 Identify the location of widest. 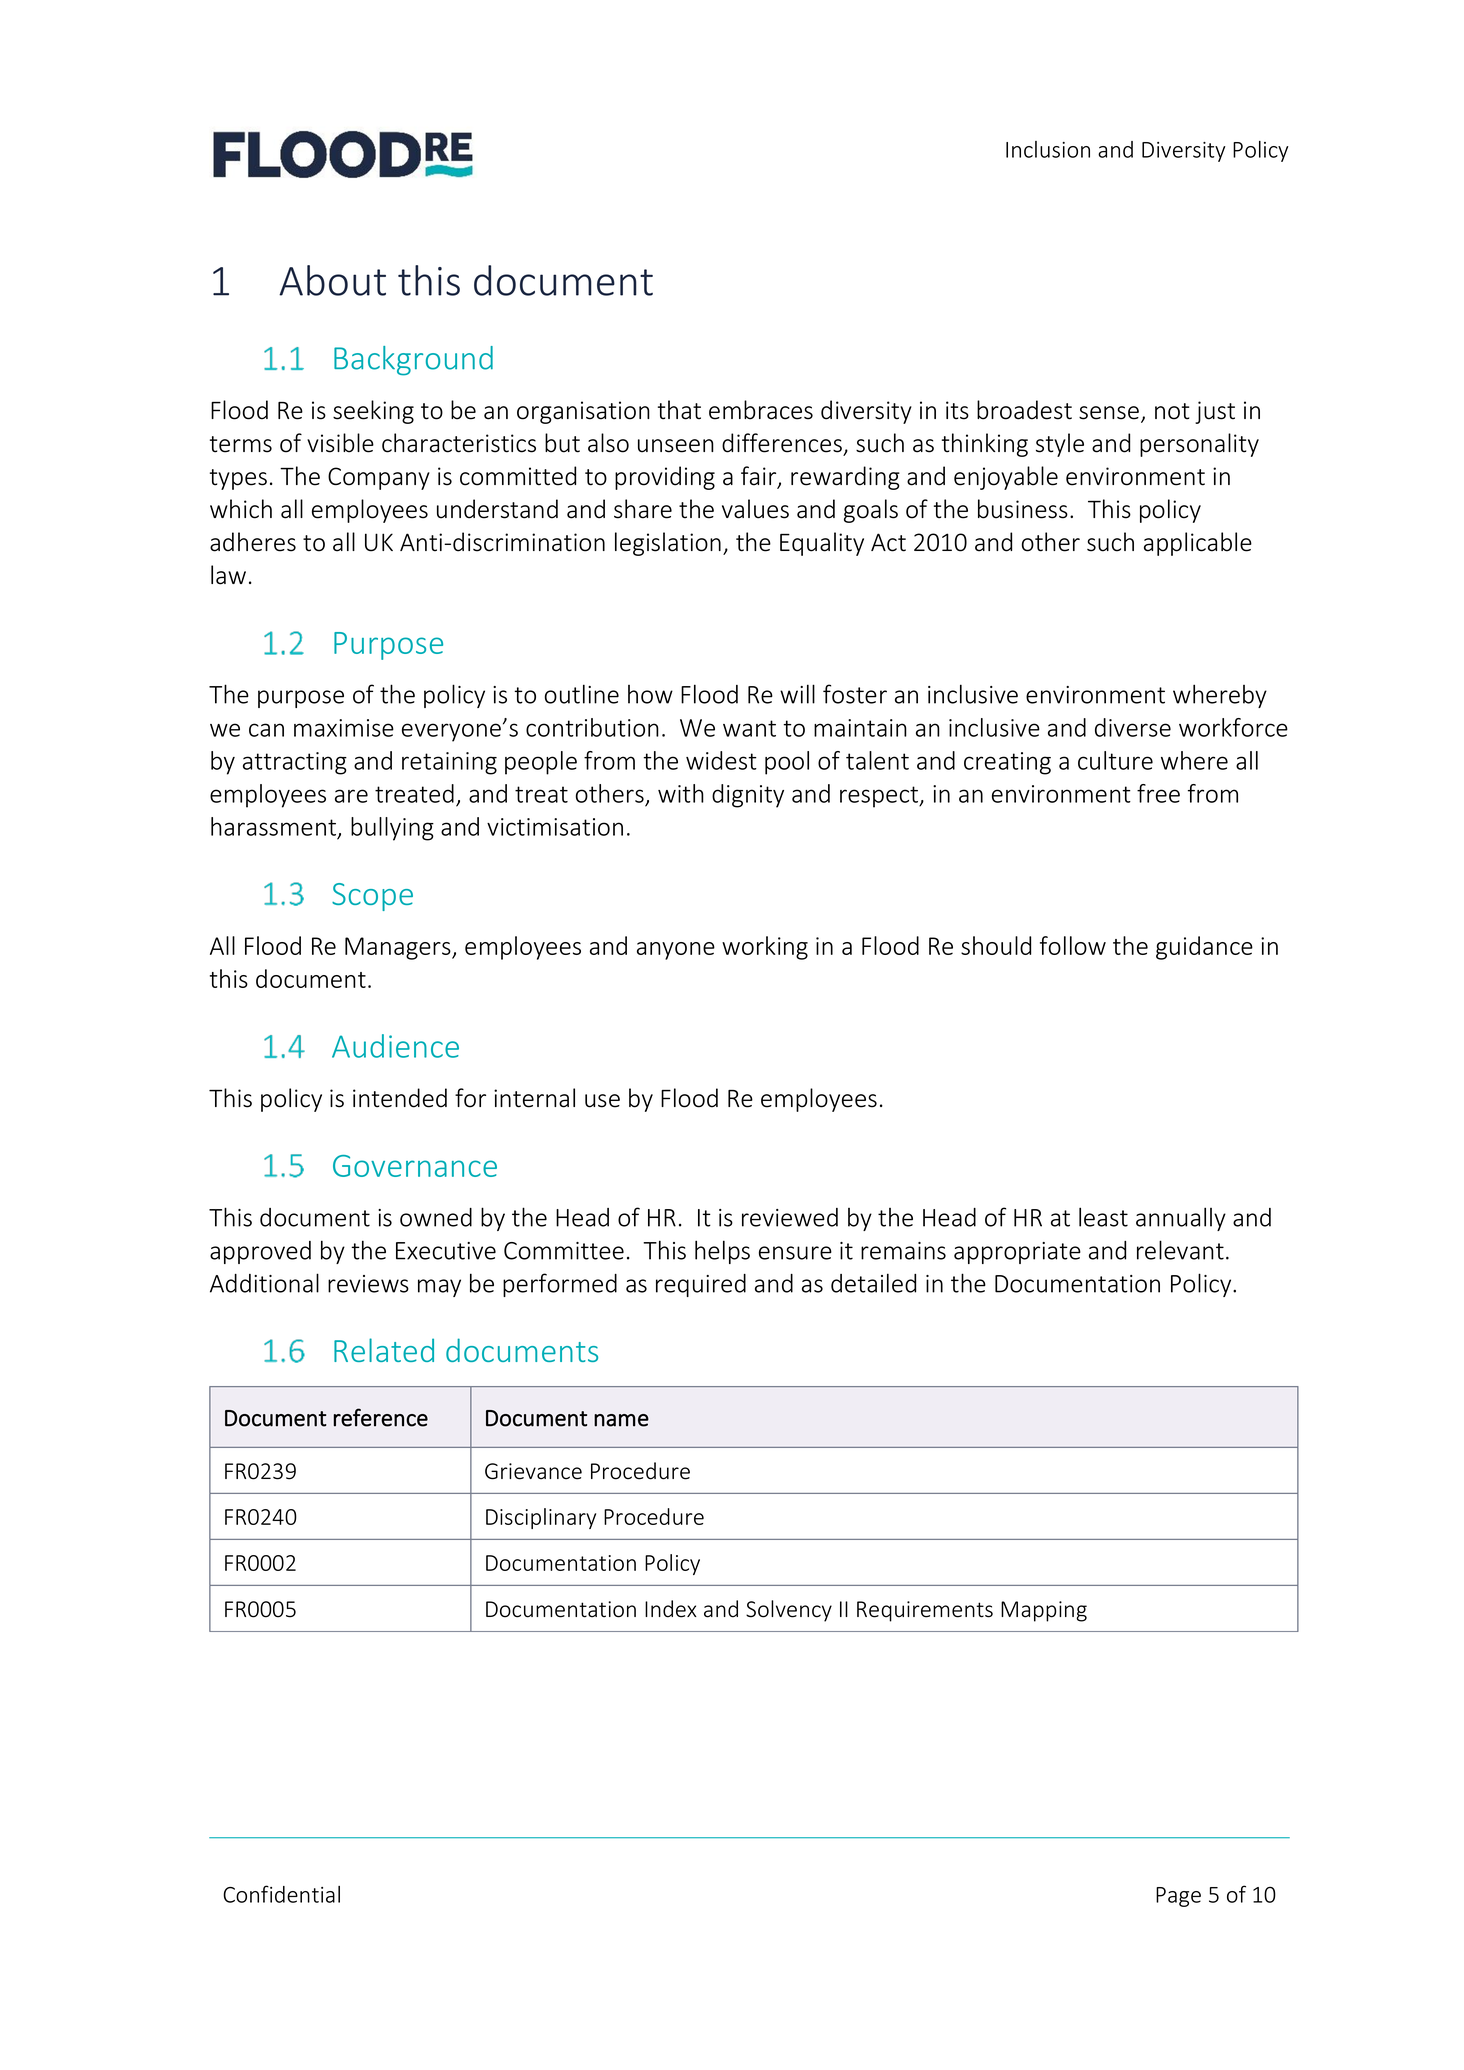
(721, 760).
